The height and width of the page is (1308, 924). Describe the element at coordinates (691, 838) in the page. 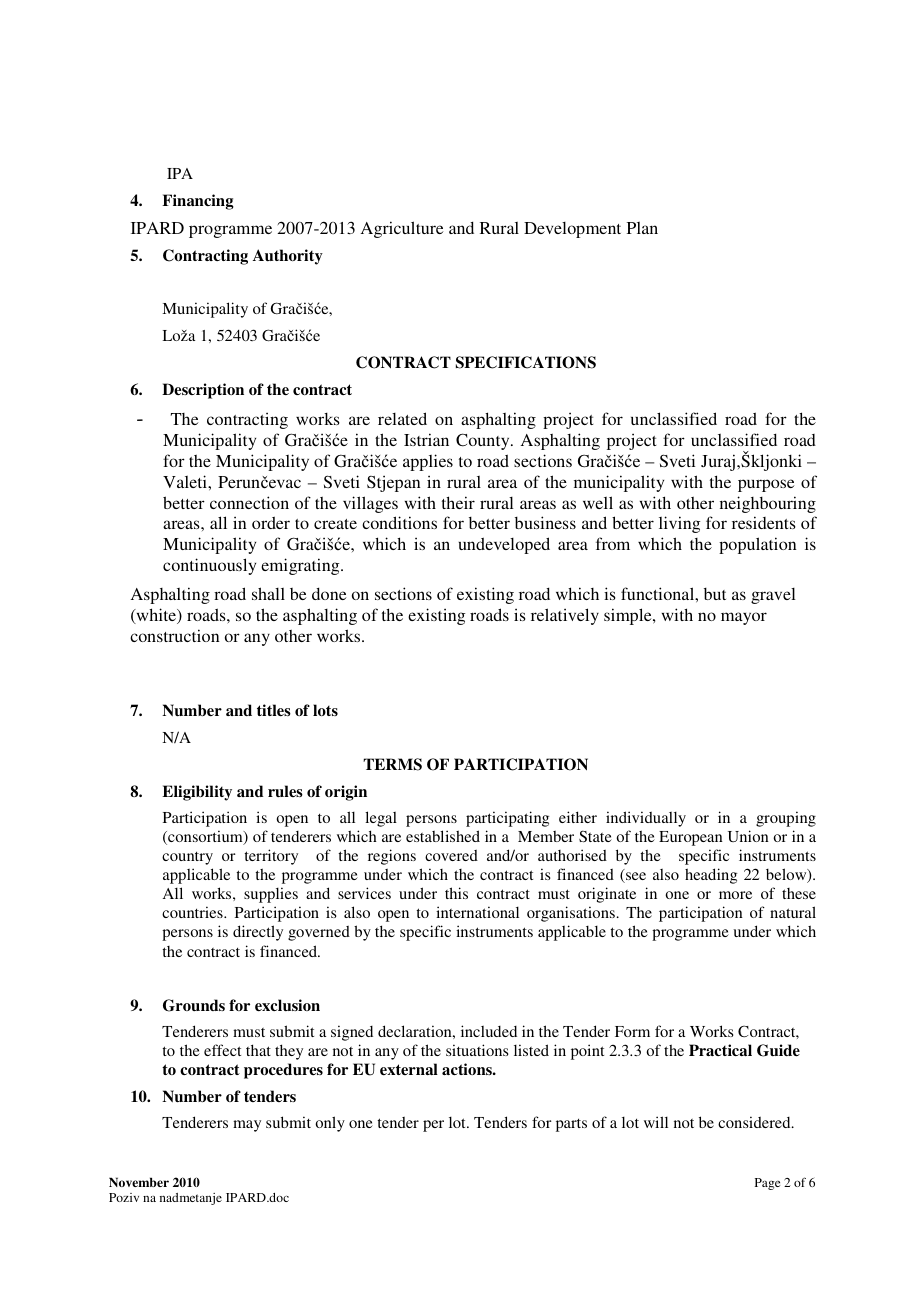

I see `European` at that location.
